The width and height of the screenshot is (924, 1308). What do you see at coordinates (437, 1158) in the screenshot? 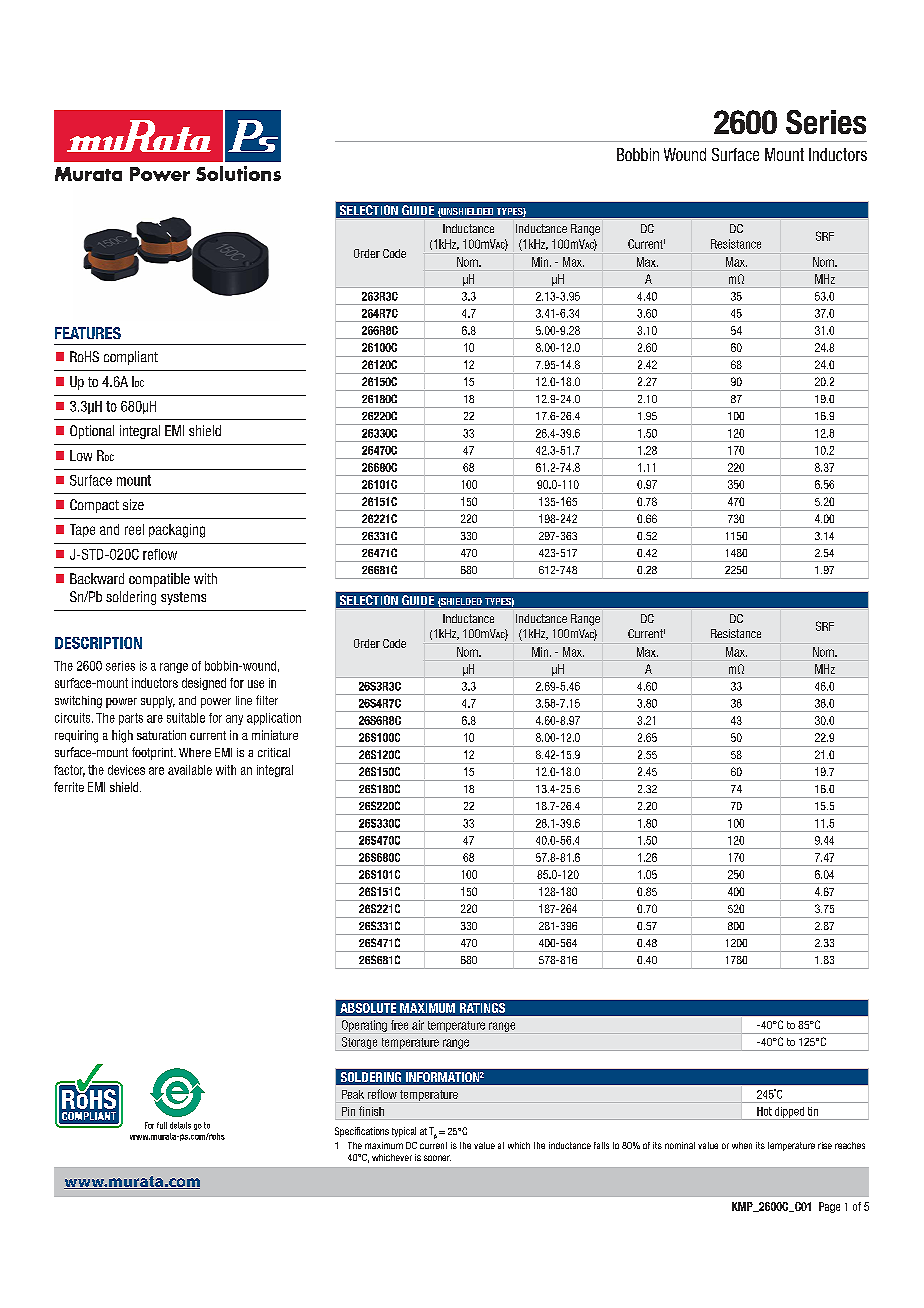
I see `sooner` at bounding box center [437, 1158].
